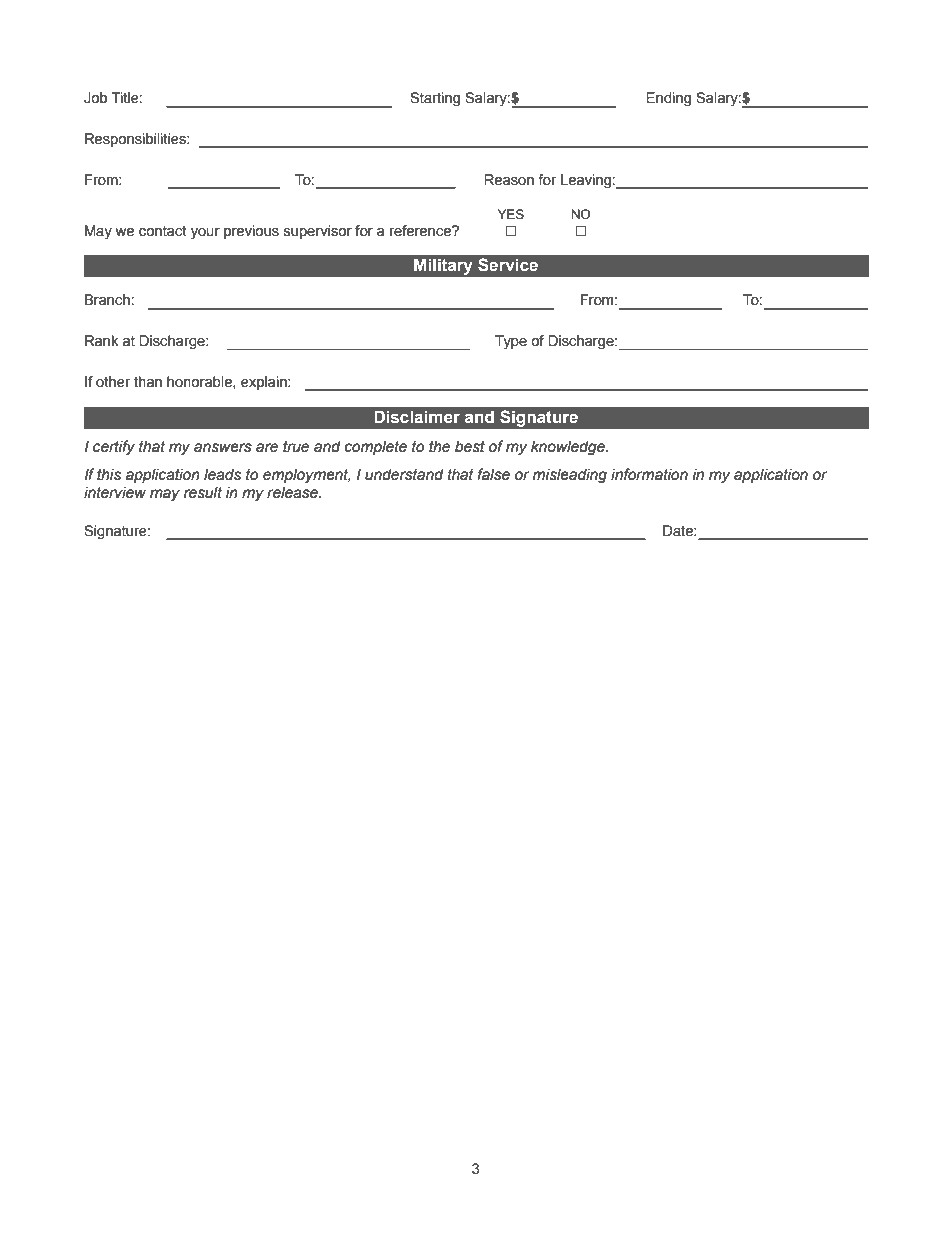  I want to click on Ending, so click(668, 99).
